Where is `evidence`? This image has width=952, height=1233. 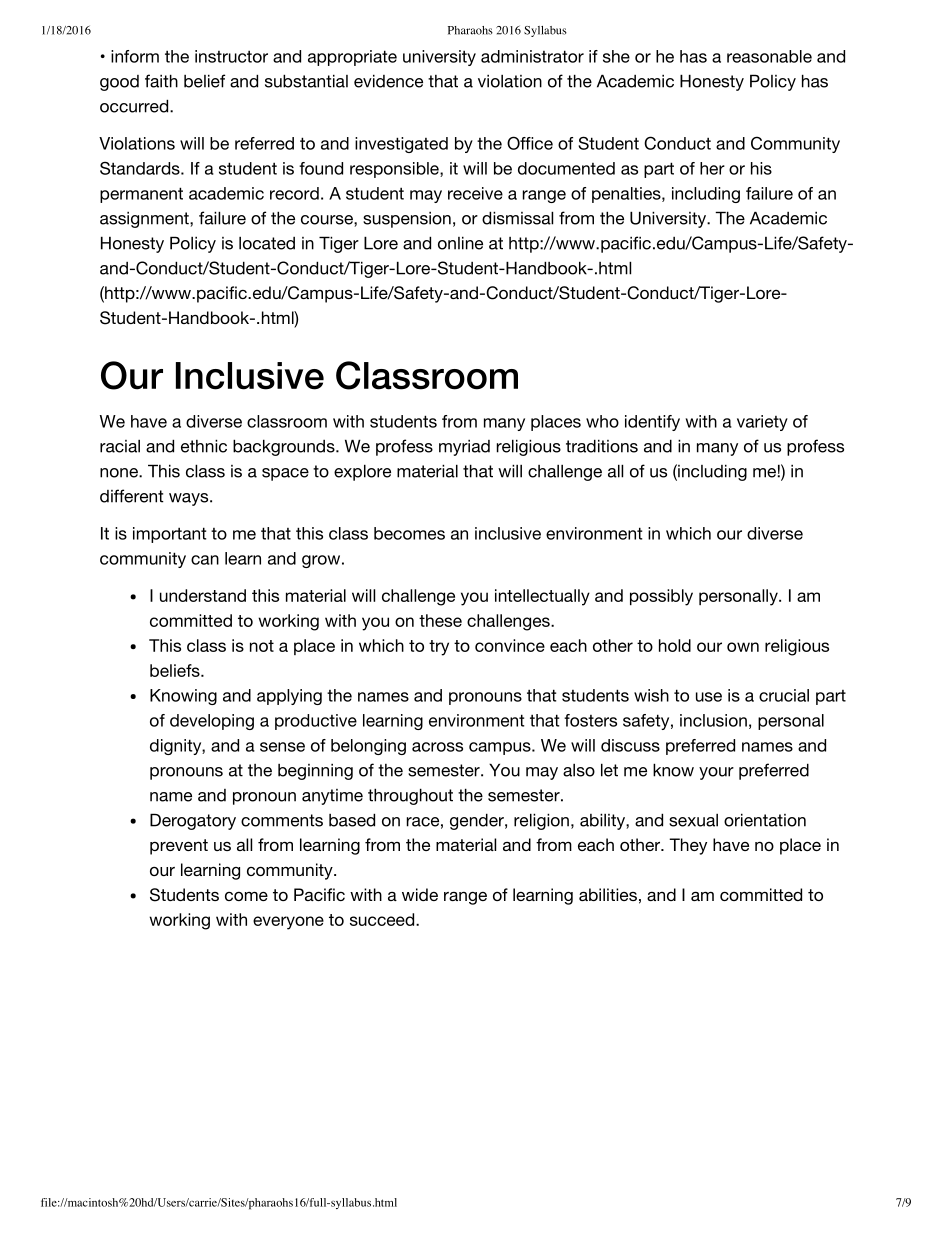 evidence is located at coordinates (388, 81).
